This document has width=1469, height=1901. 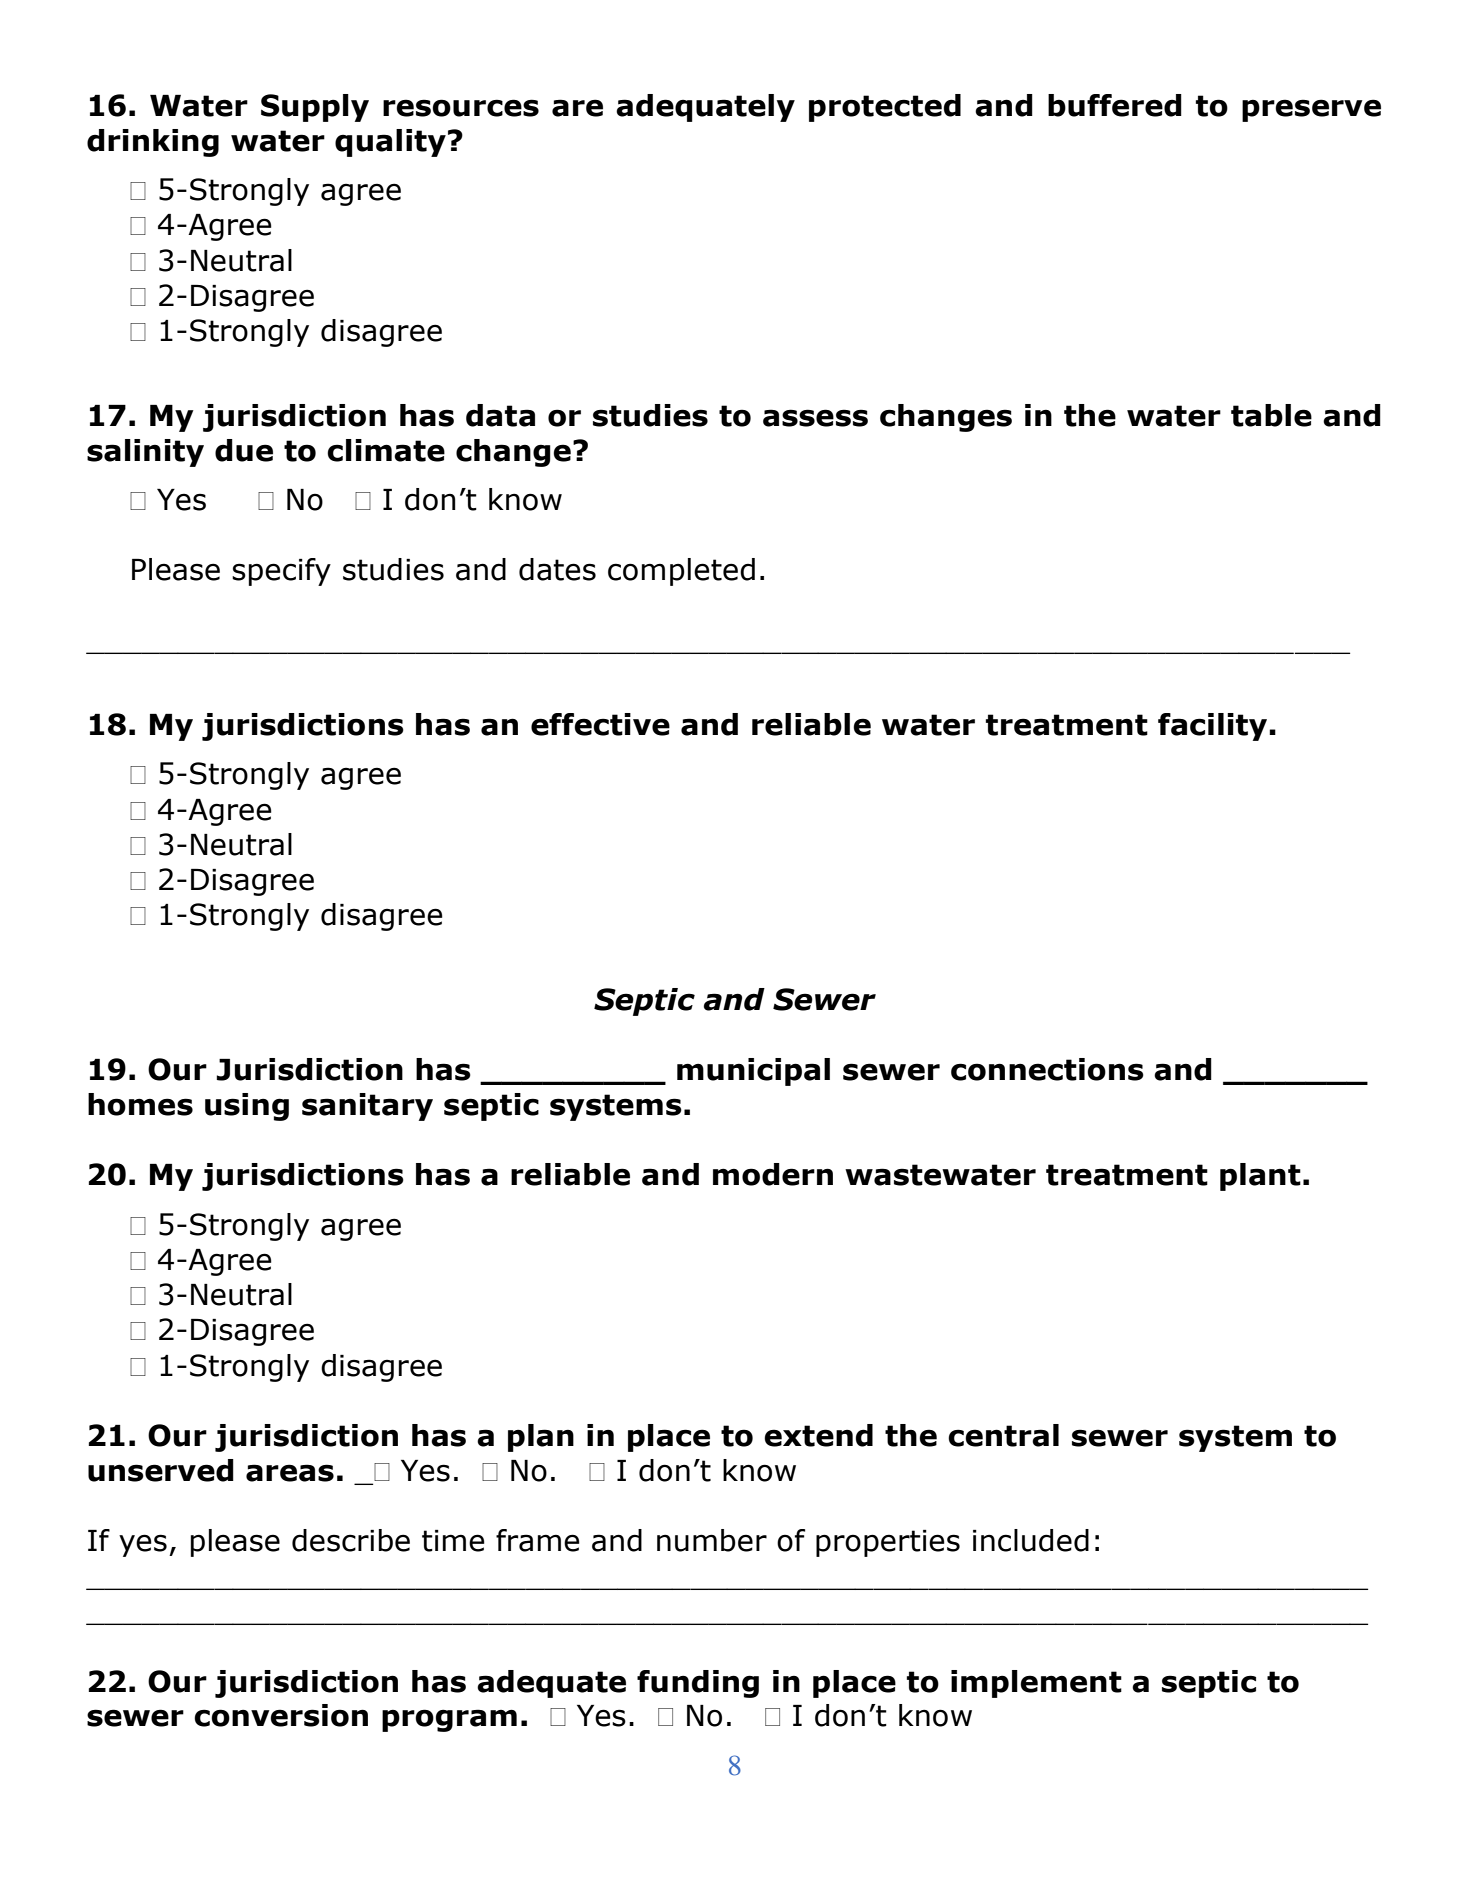 I want to click on buffered, so click(x=1115, y=105).
